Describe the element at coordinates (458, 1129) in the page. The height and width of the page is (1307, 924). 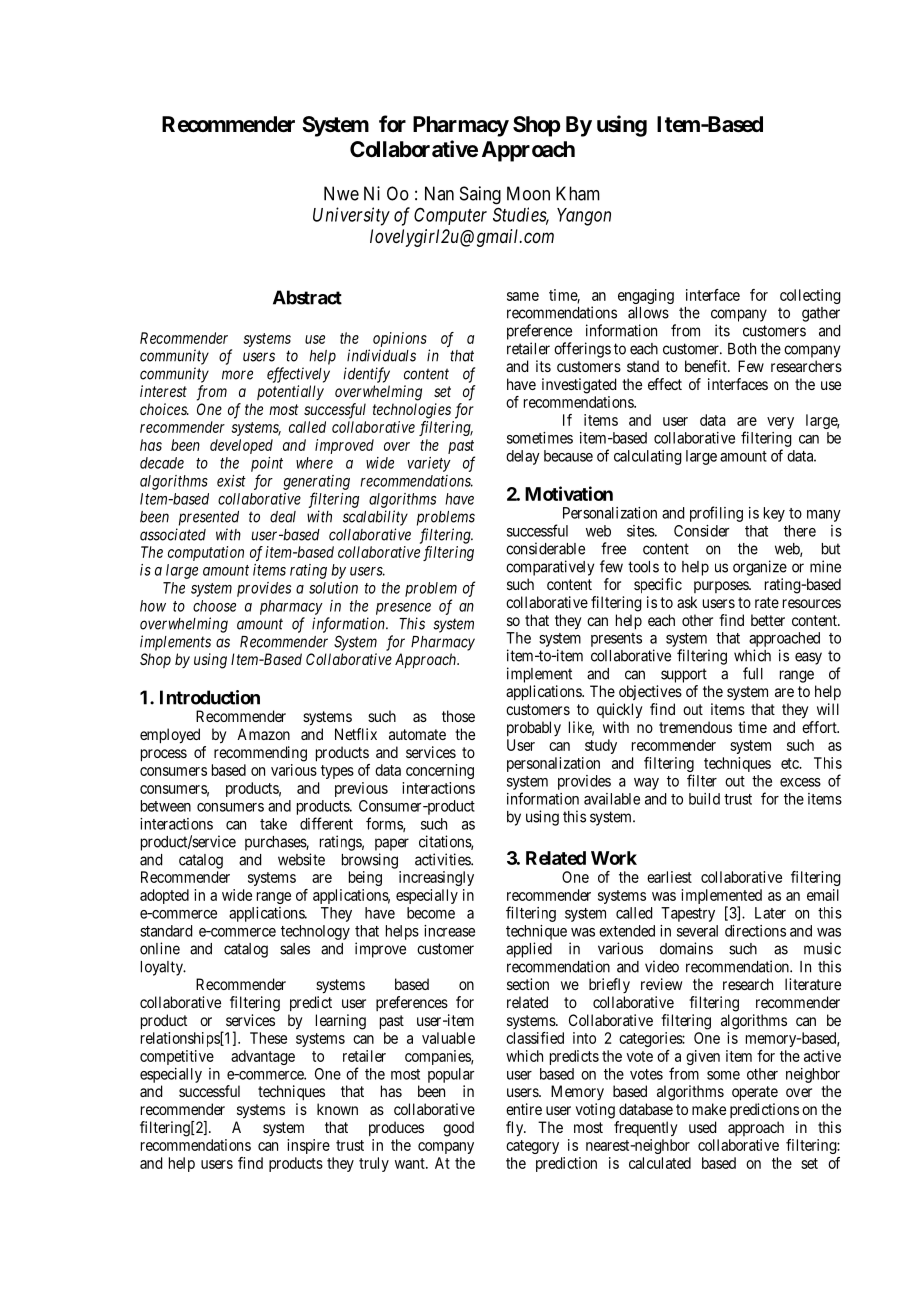
I see `good` at that location.
